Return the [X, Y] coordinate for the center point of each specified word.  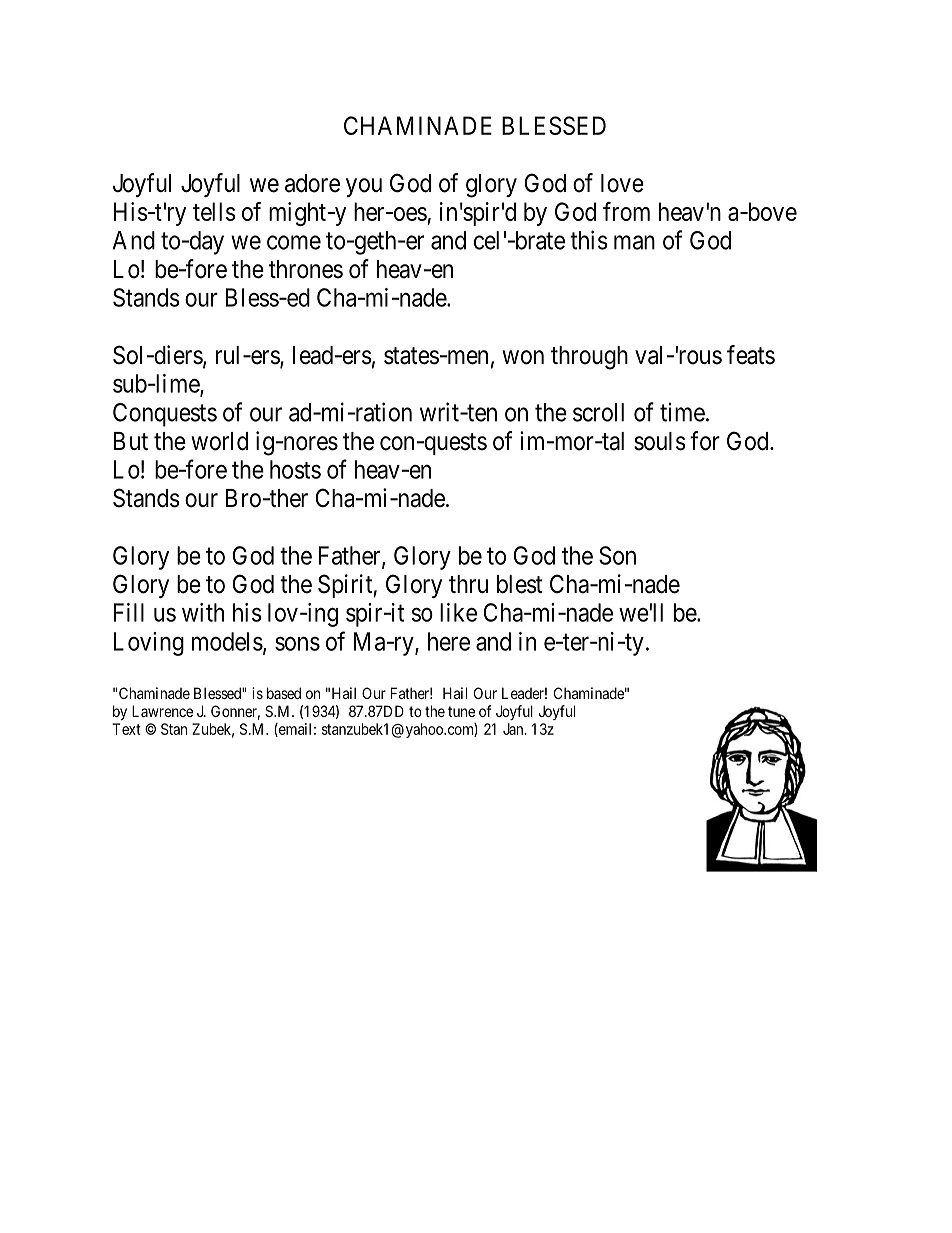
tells [214, 211]
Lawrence [162, 711]
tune [461, 711]
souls [660, 441]
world [219, 441]
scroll [598, 412]
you [364, 187]
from [626, 211]
